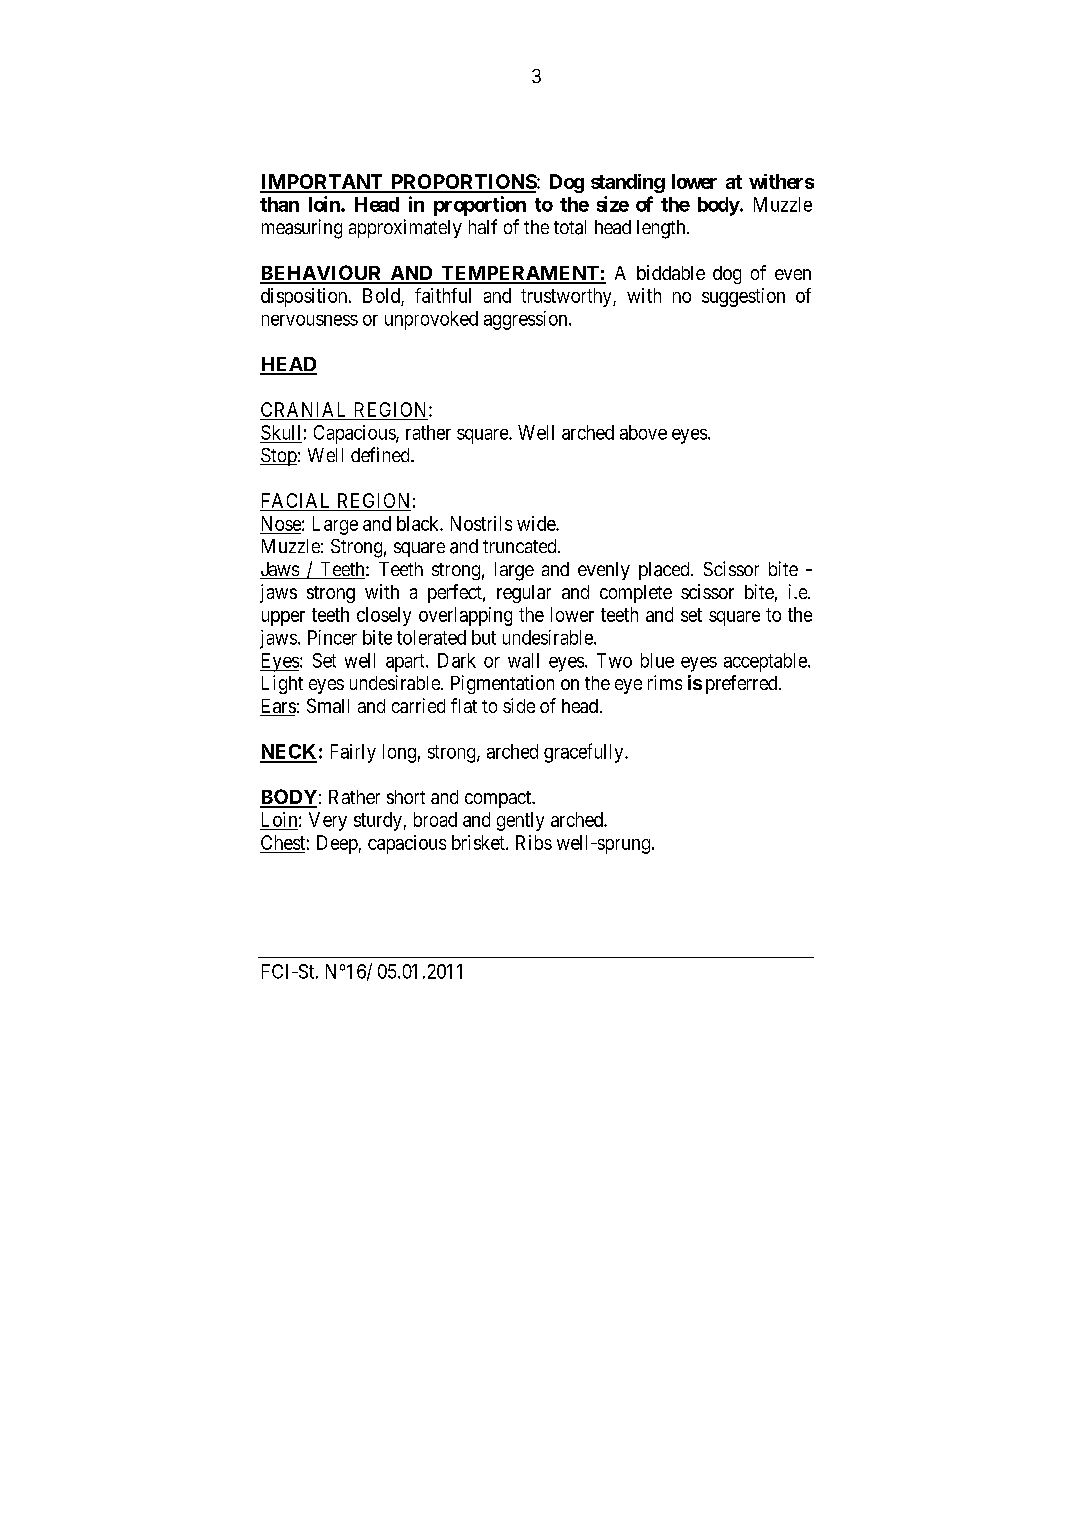  Describe the element at coordinates (328, 821) in the screenshot. I see `Very` at that location.
